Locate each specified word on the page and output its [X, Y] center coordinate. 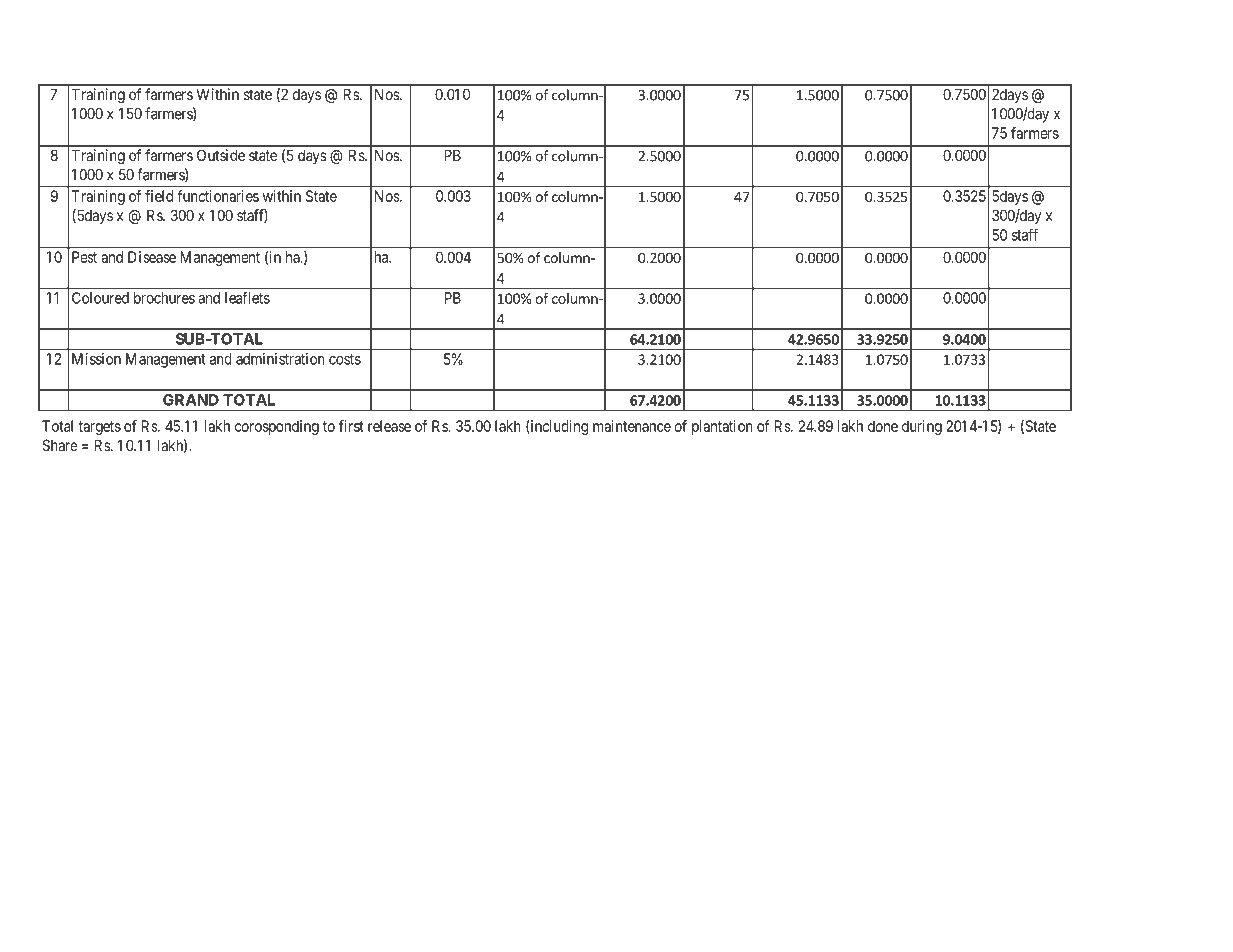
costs [345, 359]
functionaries [218, 196]
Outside [221, 155]
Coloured [100, 298]
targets [100, 428]
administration [280, 359]
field [159, 196]
